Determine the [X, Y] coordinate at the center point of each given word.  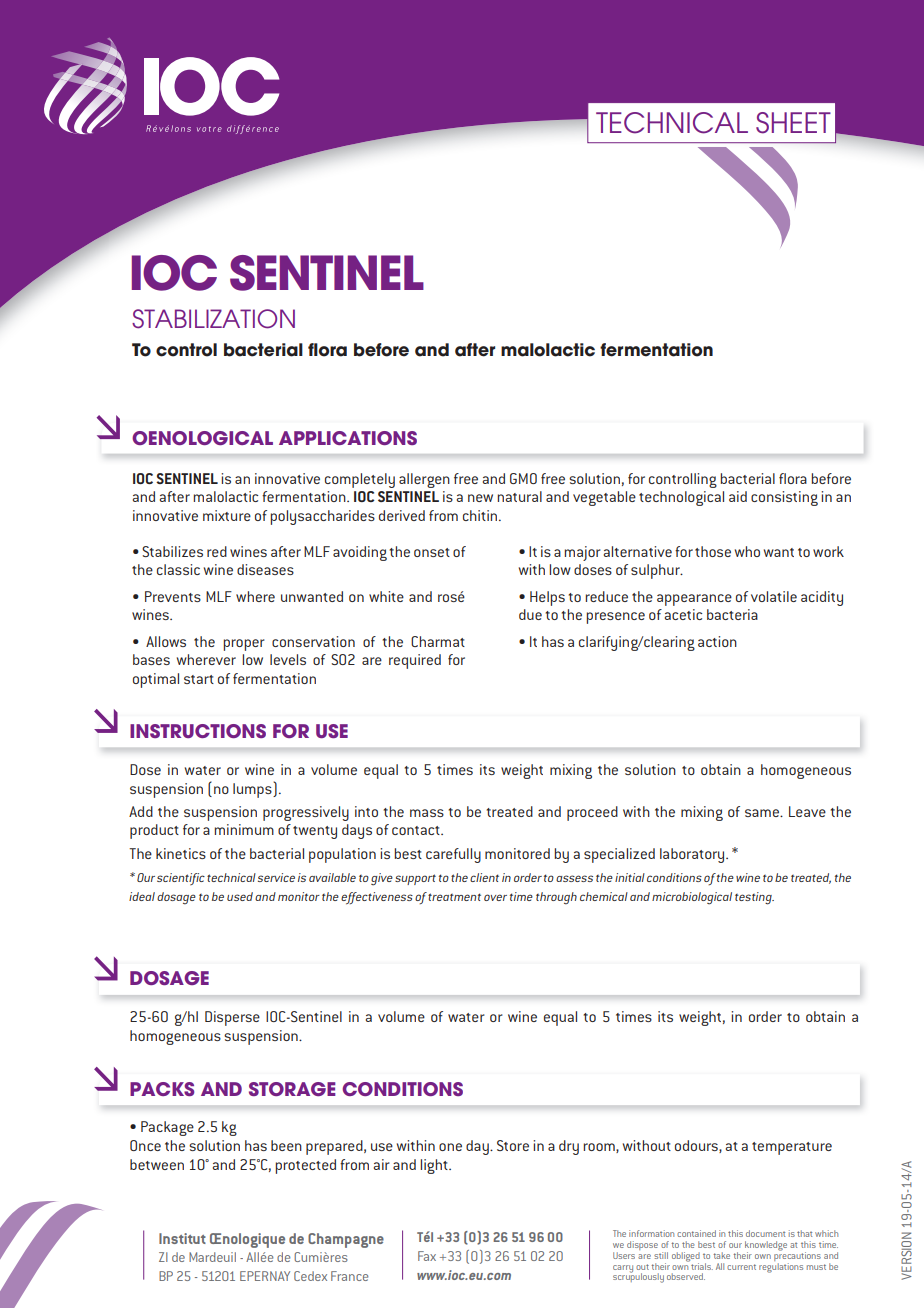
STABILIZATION [213, 319]
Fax [427, 1256]
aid [738, 496]
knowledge [766, 1247]
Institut [182, 1238]
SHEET [793, 123]
